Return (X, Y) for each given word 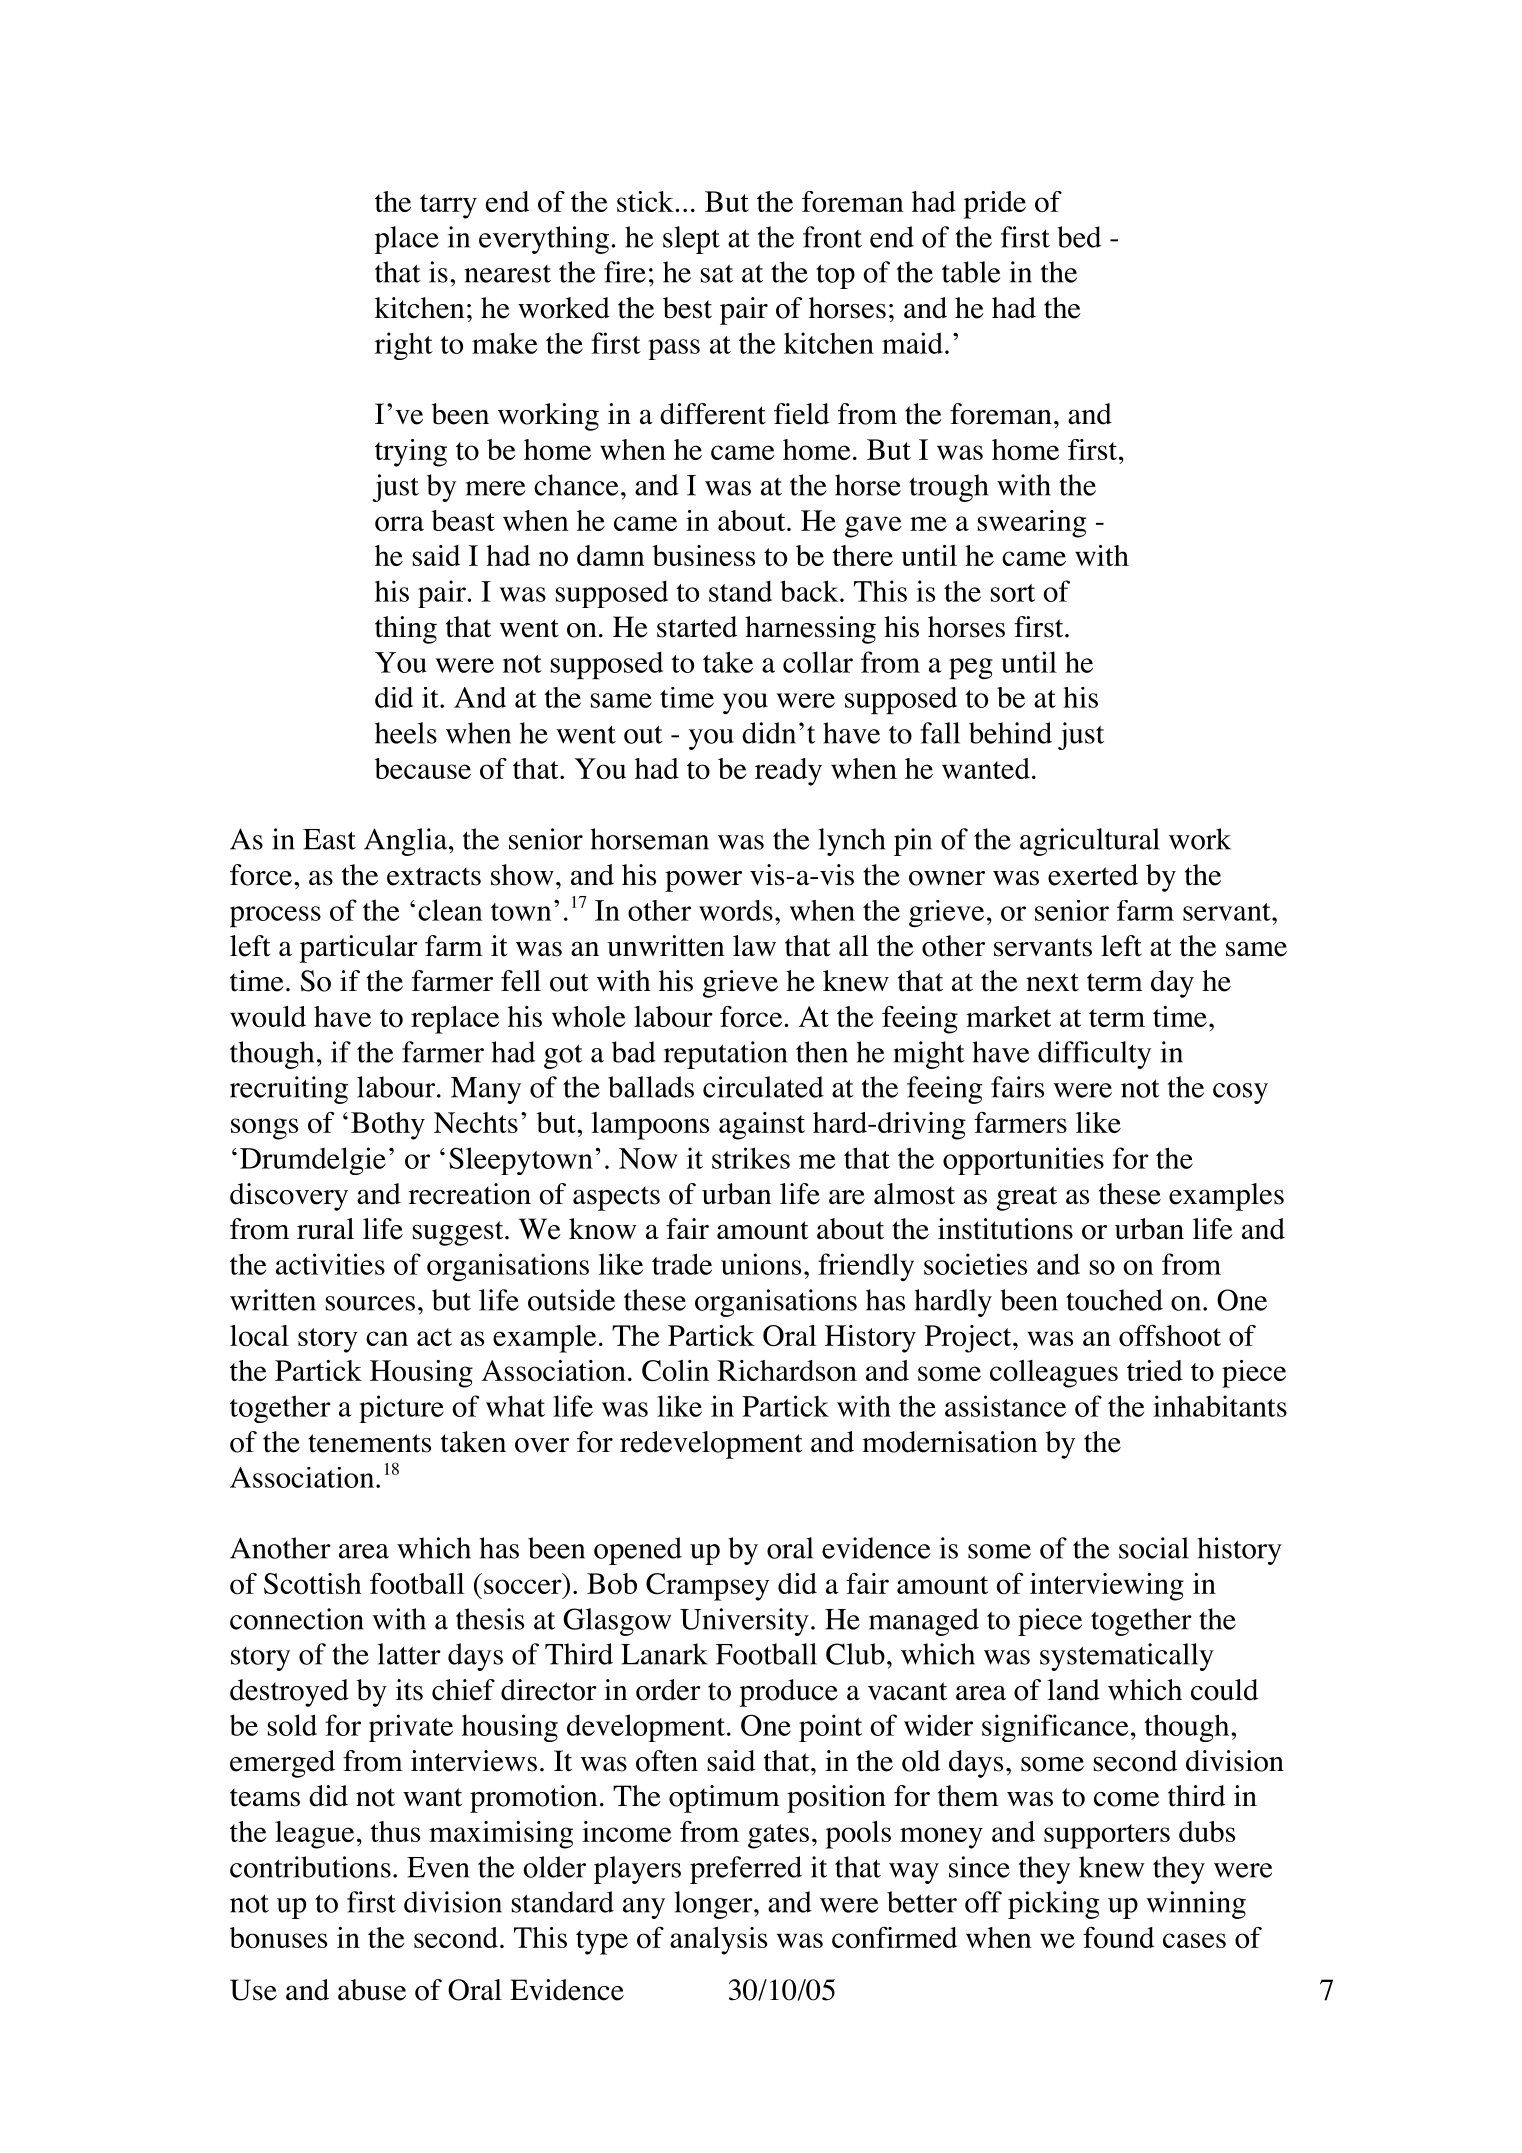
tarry (448, 206)
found (1118, 1937)
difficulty (1094, 1055)
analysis (718, 1941)
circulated (763, 1087)
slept (691, 240)
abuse (372, 1990)
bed (1079, 237)
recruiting (289, 1090)
